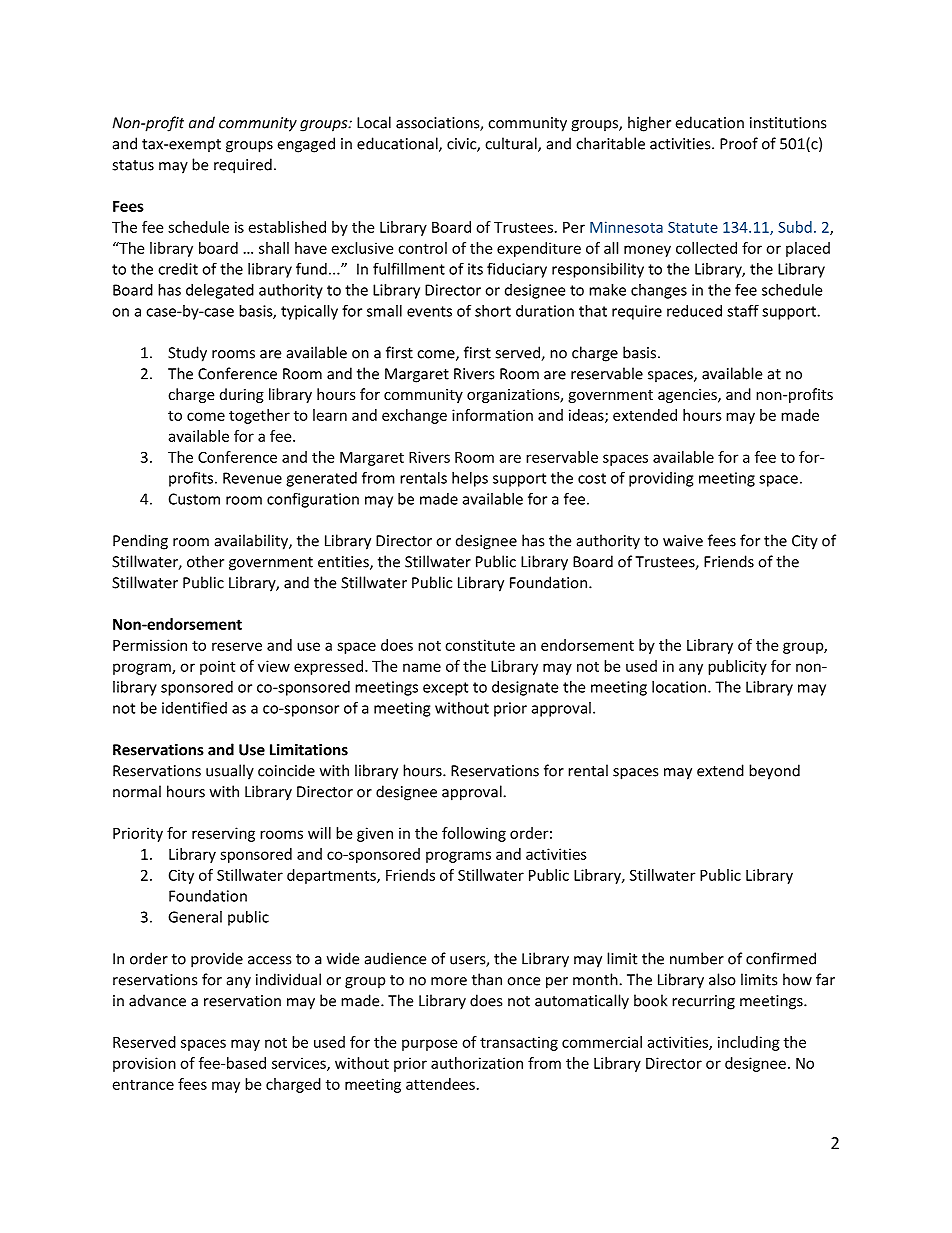 The height and width of the screenshot is (1233, 952). Describe the element at coordinates (512, 144) in the screenshot. I see `cultural` at that location.
